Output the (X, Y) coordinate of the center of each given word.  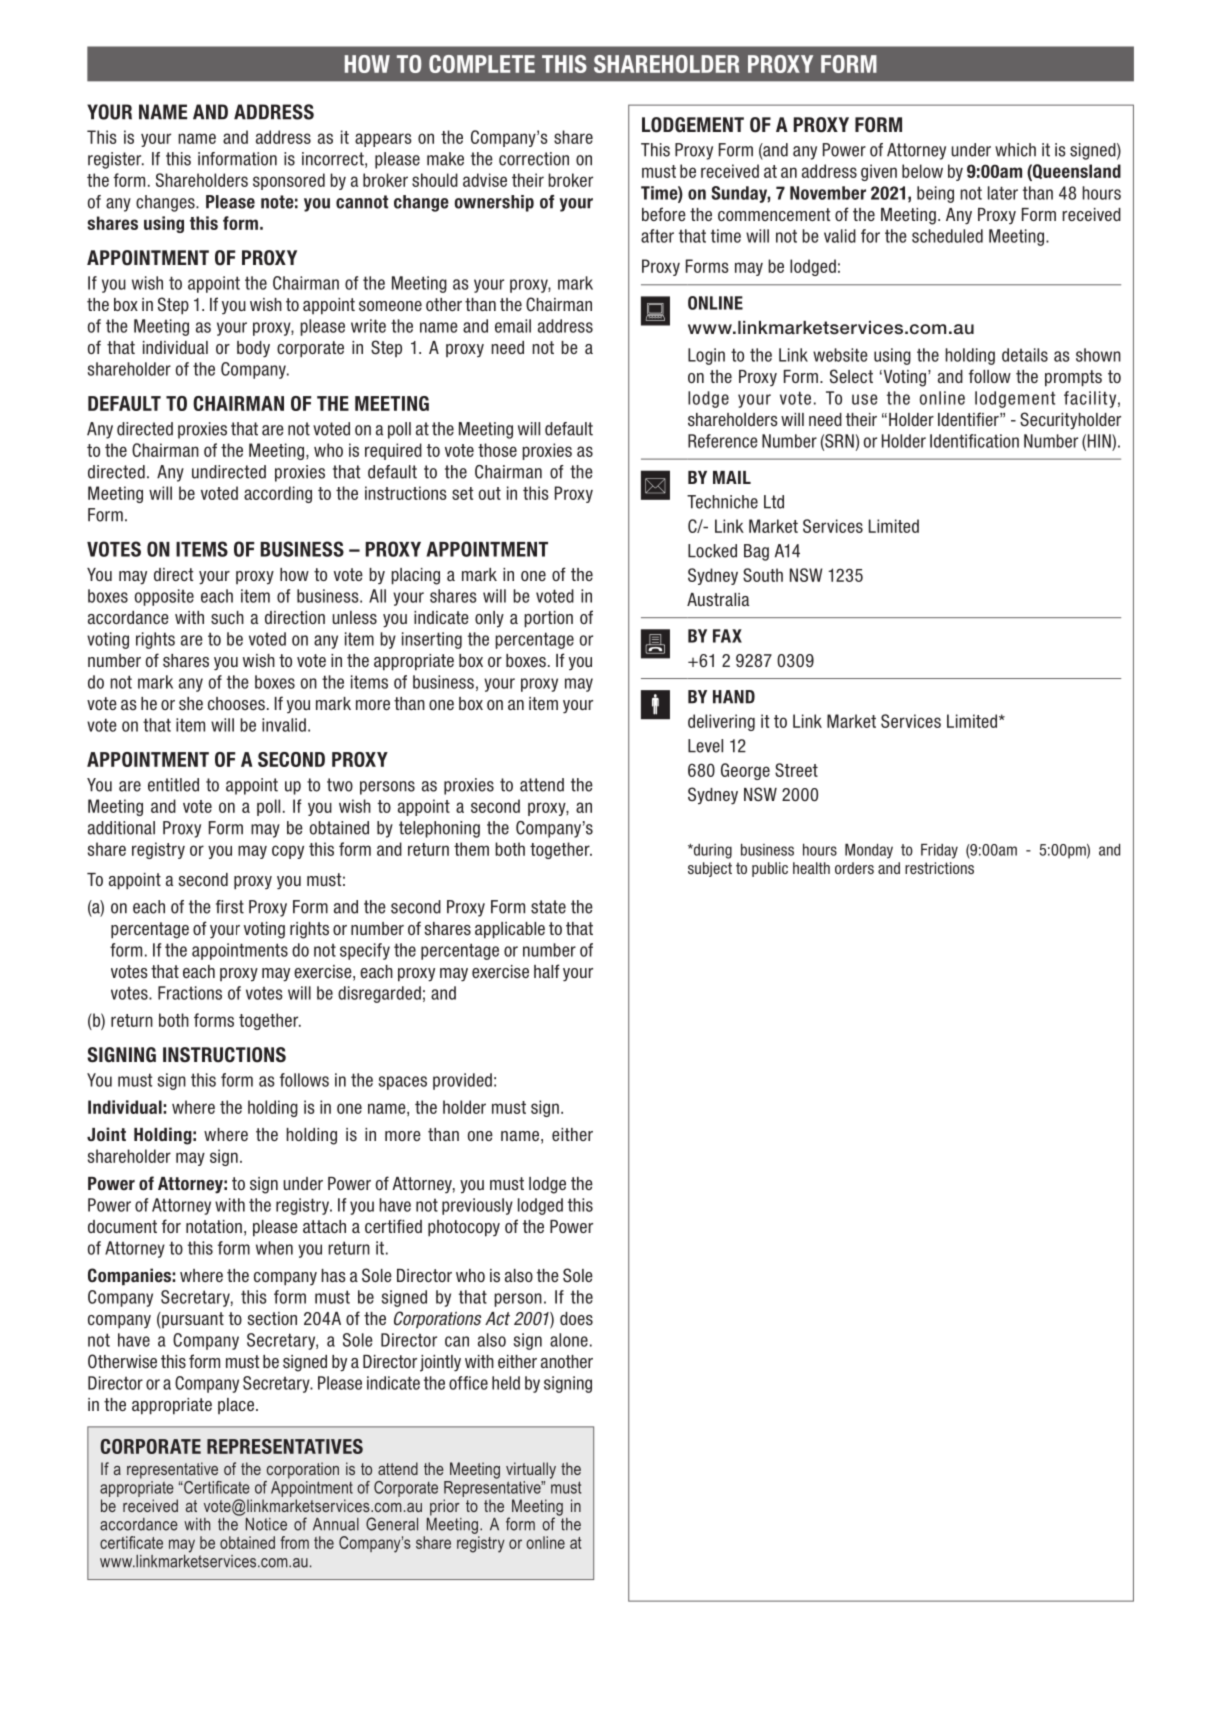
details (1025, 355)
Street (796, 770)
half (547, 971)
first (230, 907)
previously (477, 1206)
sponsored (289, 181)
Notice (266, 1524)
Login (706, 356)
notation (214, 1226)
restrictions (939, 868)
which (1015, 150)
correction (534, 159)
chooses (236, 704)
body (253, 349)
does (576, 1319)
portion (548, 619)
